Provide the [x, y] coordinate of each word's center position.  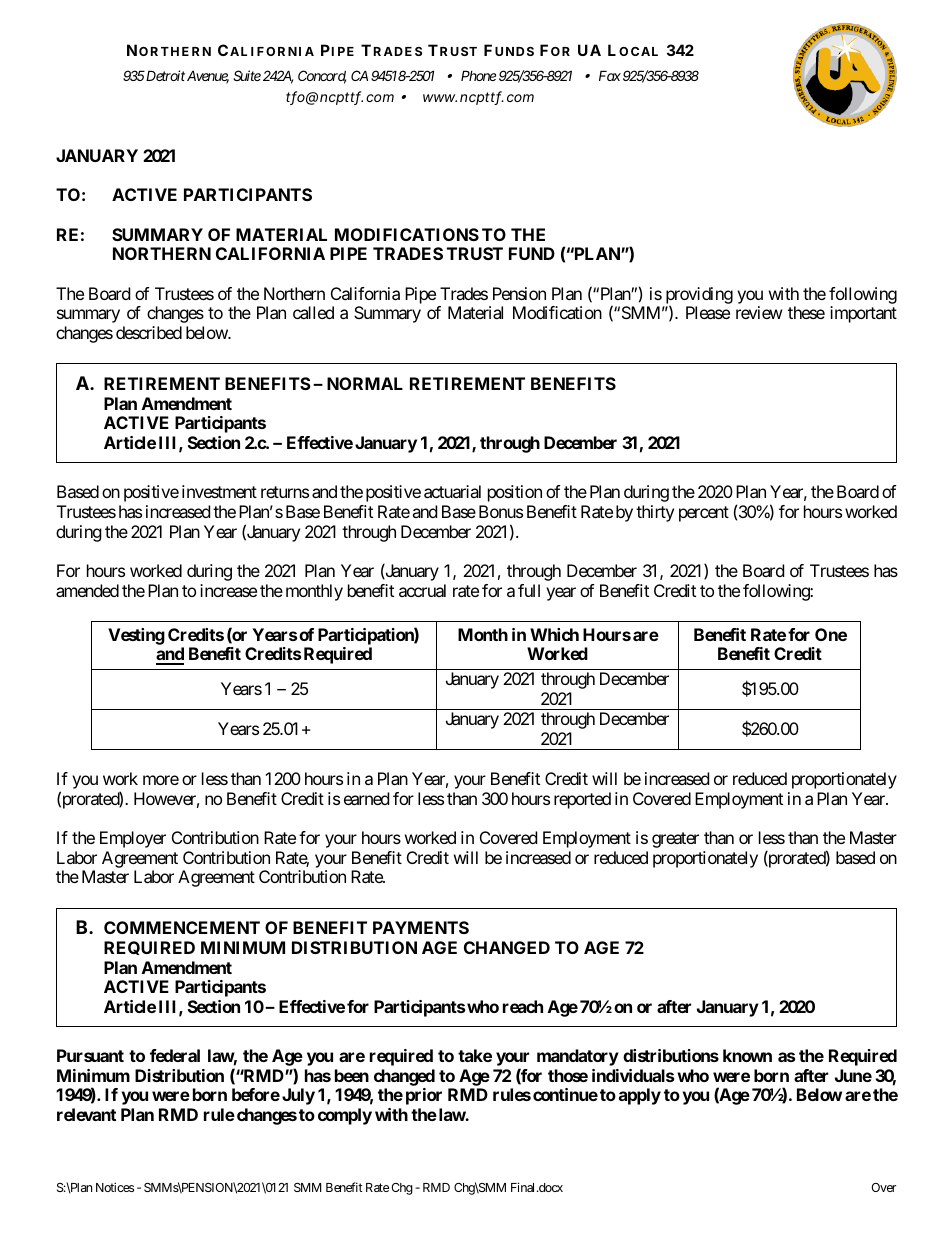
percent [704, 514]
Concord [322, 77]
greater [675, 840]
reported [582, 800]
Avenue [208, 77]
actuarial [452, 491]
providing [698, 297]
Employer [133, 839]
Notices [115, 1187]
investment [219, 491]
